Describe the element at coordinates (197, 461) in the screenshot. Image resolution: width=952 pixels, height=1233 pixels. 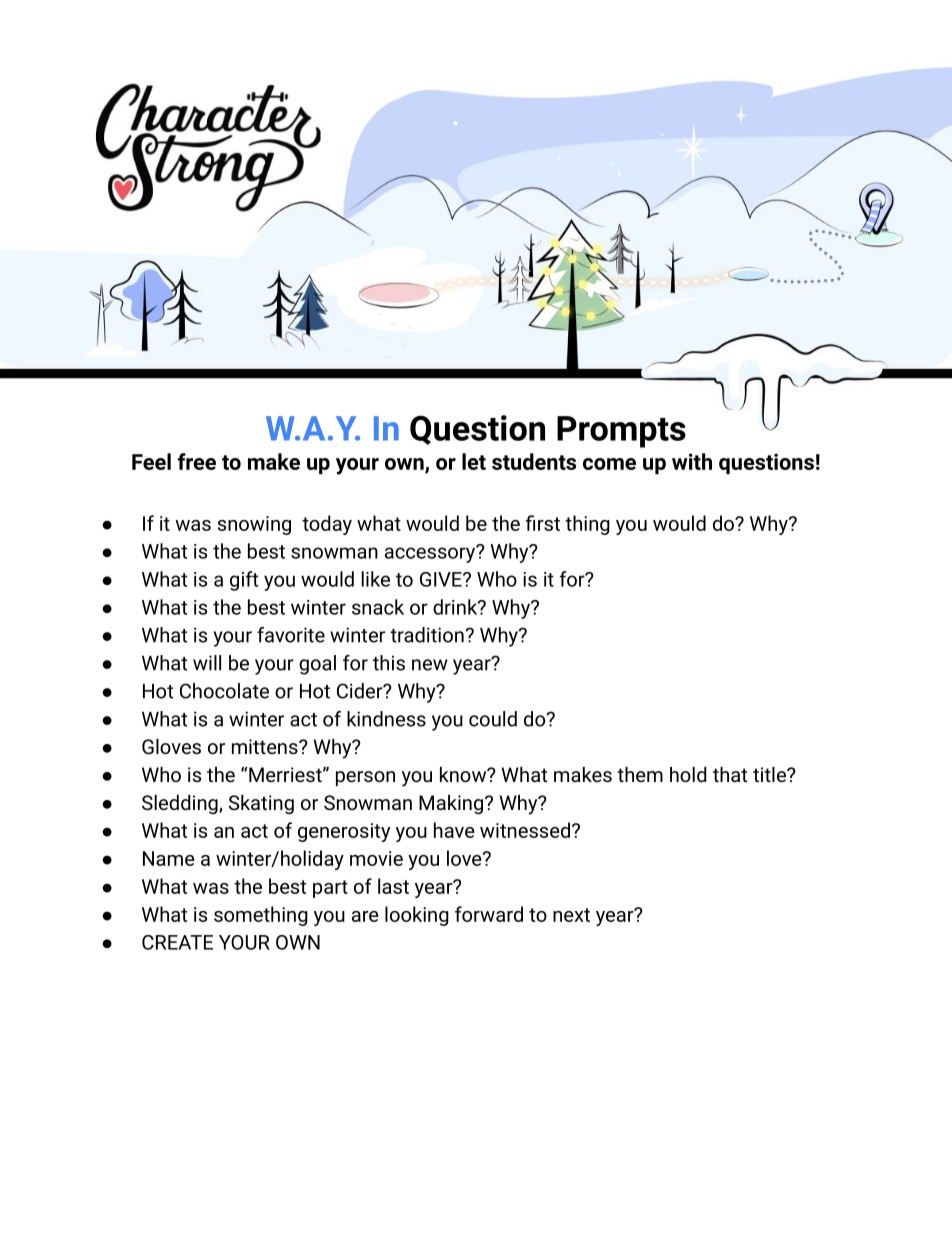
I see `free` at that location.
